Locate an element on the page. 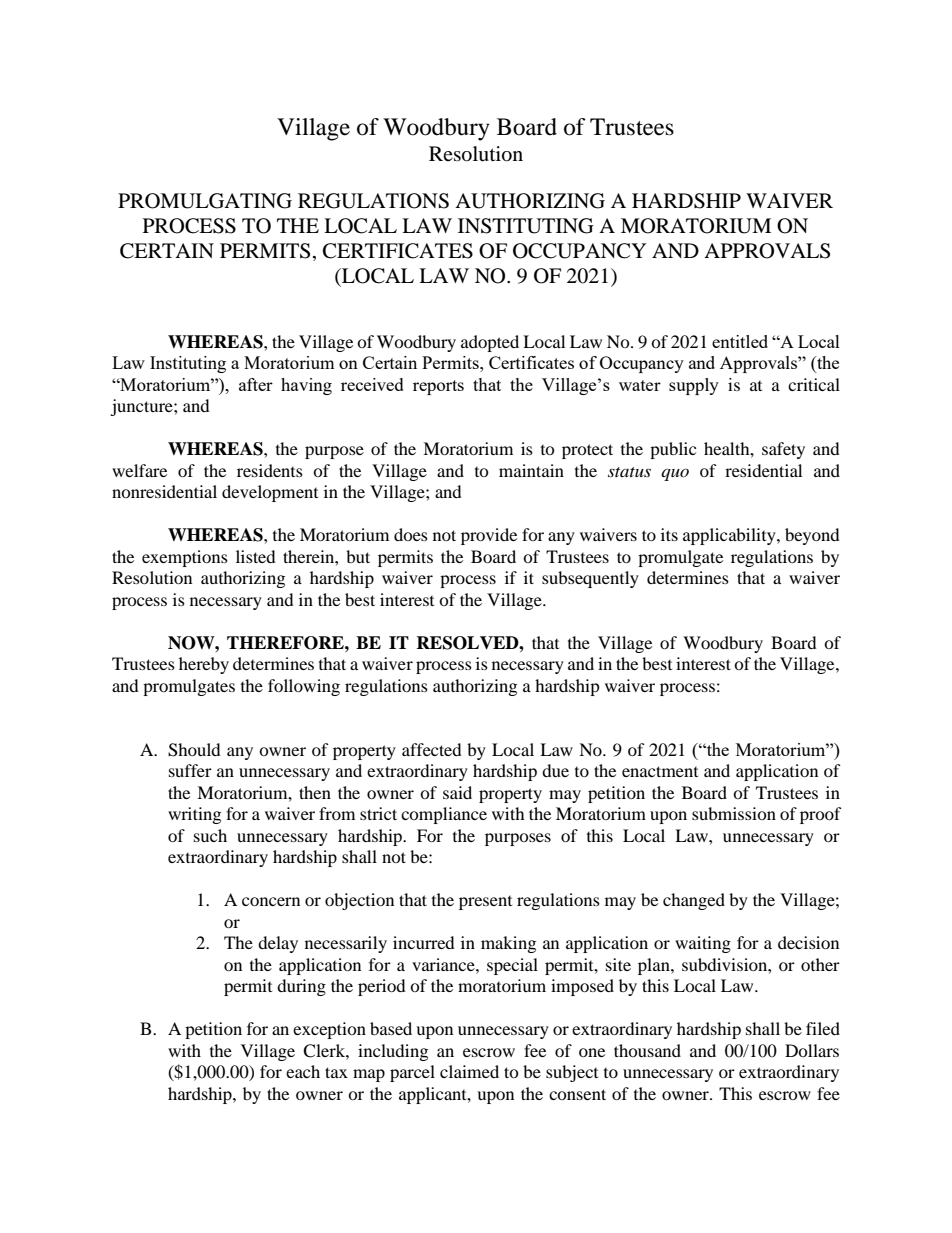  each is located at coordinates (303, 1071).
